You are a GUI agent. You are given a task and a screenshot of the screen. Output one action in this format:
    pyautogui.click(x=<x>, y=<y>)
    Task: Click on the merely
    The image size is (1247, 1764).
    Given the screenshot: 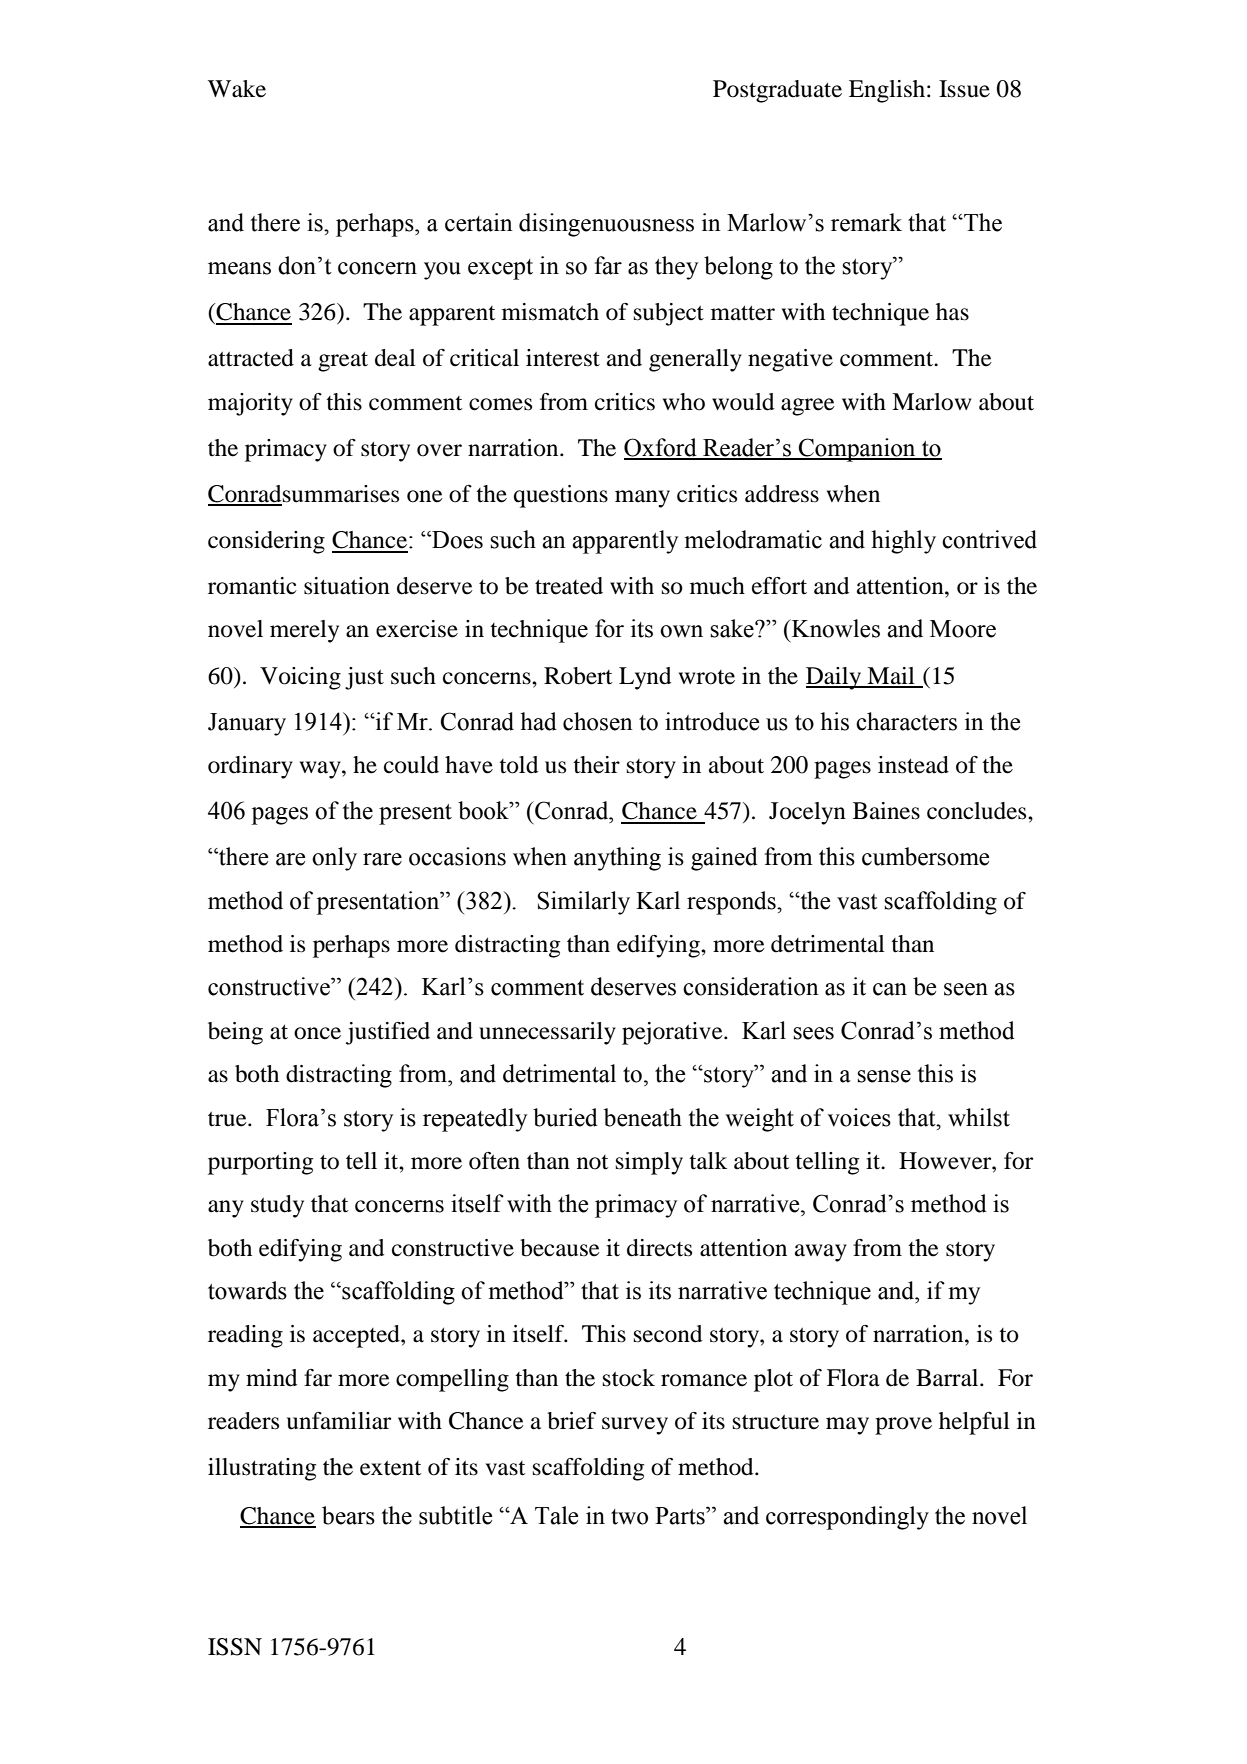 What is the action you would take?
    pyautogui.click(x=304, y=631)
